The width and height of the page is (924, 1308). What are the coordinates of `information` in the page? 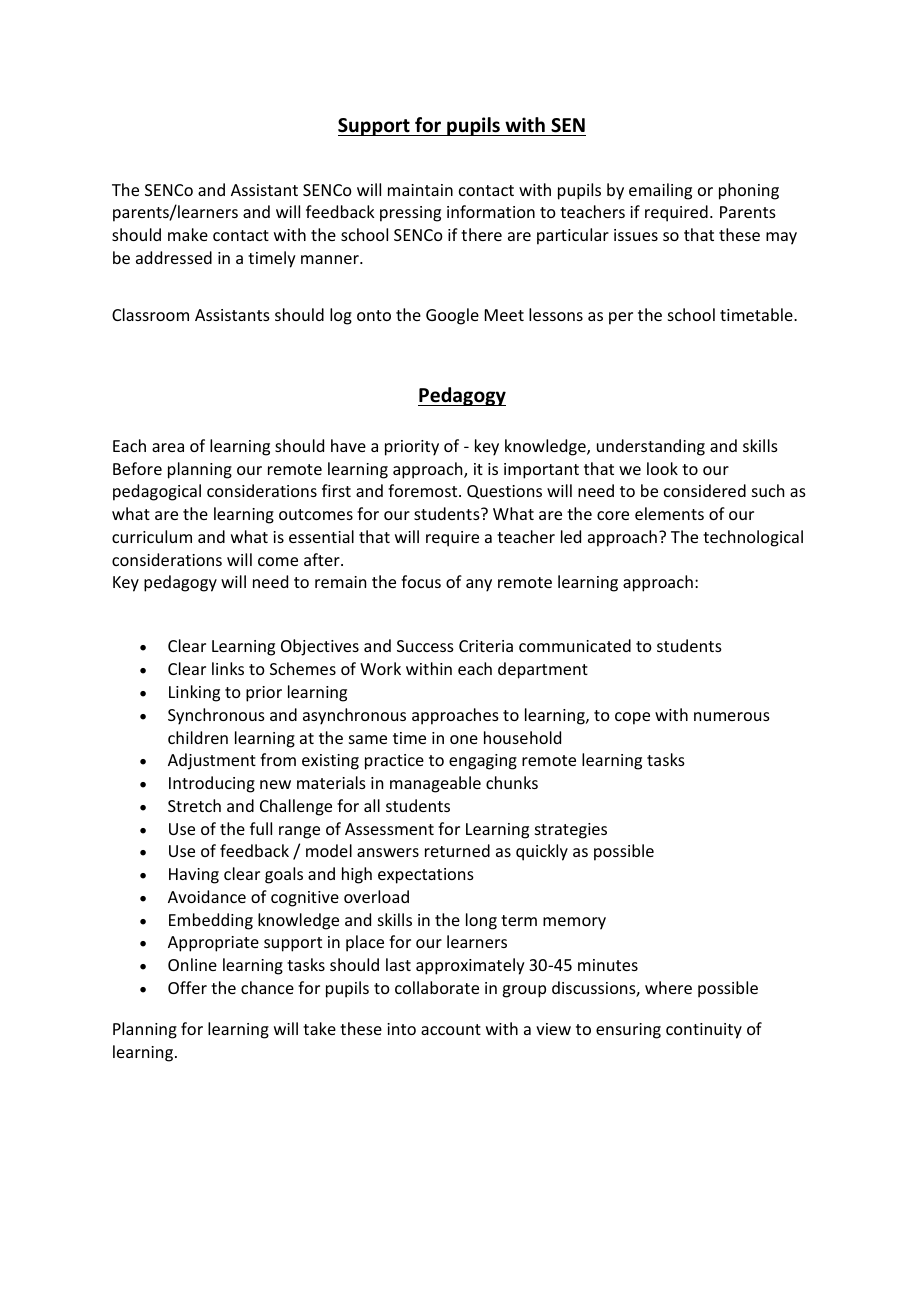 It's located at (491, 211).
